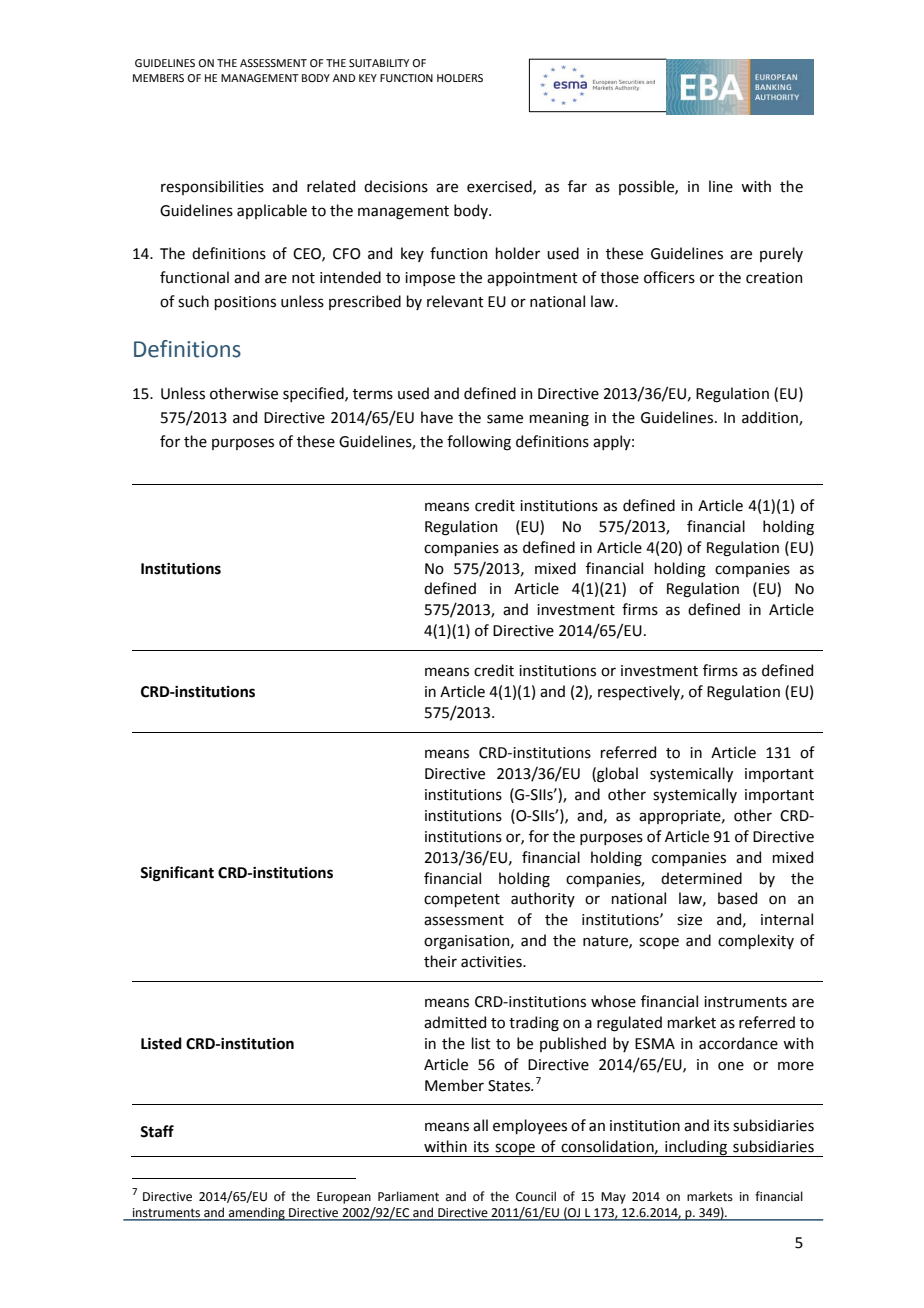 Image resolution: width=924 pixels, height=1308 pixels. What do you see at coordinates (379, 63) in the screenshot?
I see `SUITABILITY` at bounding box center [379, 63].
